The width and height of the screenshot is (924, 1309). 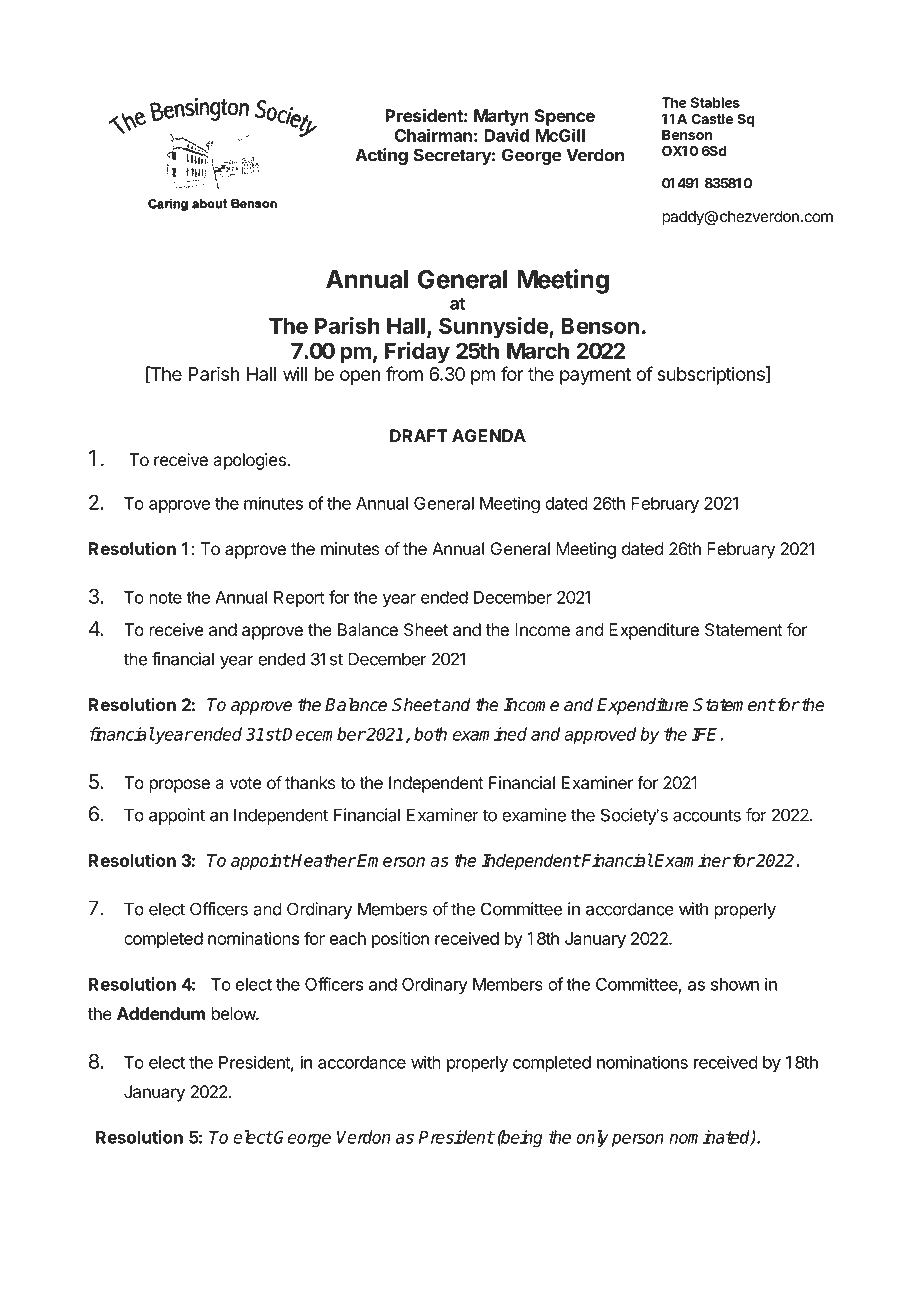 I want to click on note, so click(x=165, y=598).
